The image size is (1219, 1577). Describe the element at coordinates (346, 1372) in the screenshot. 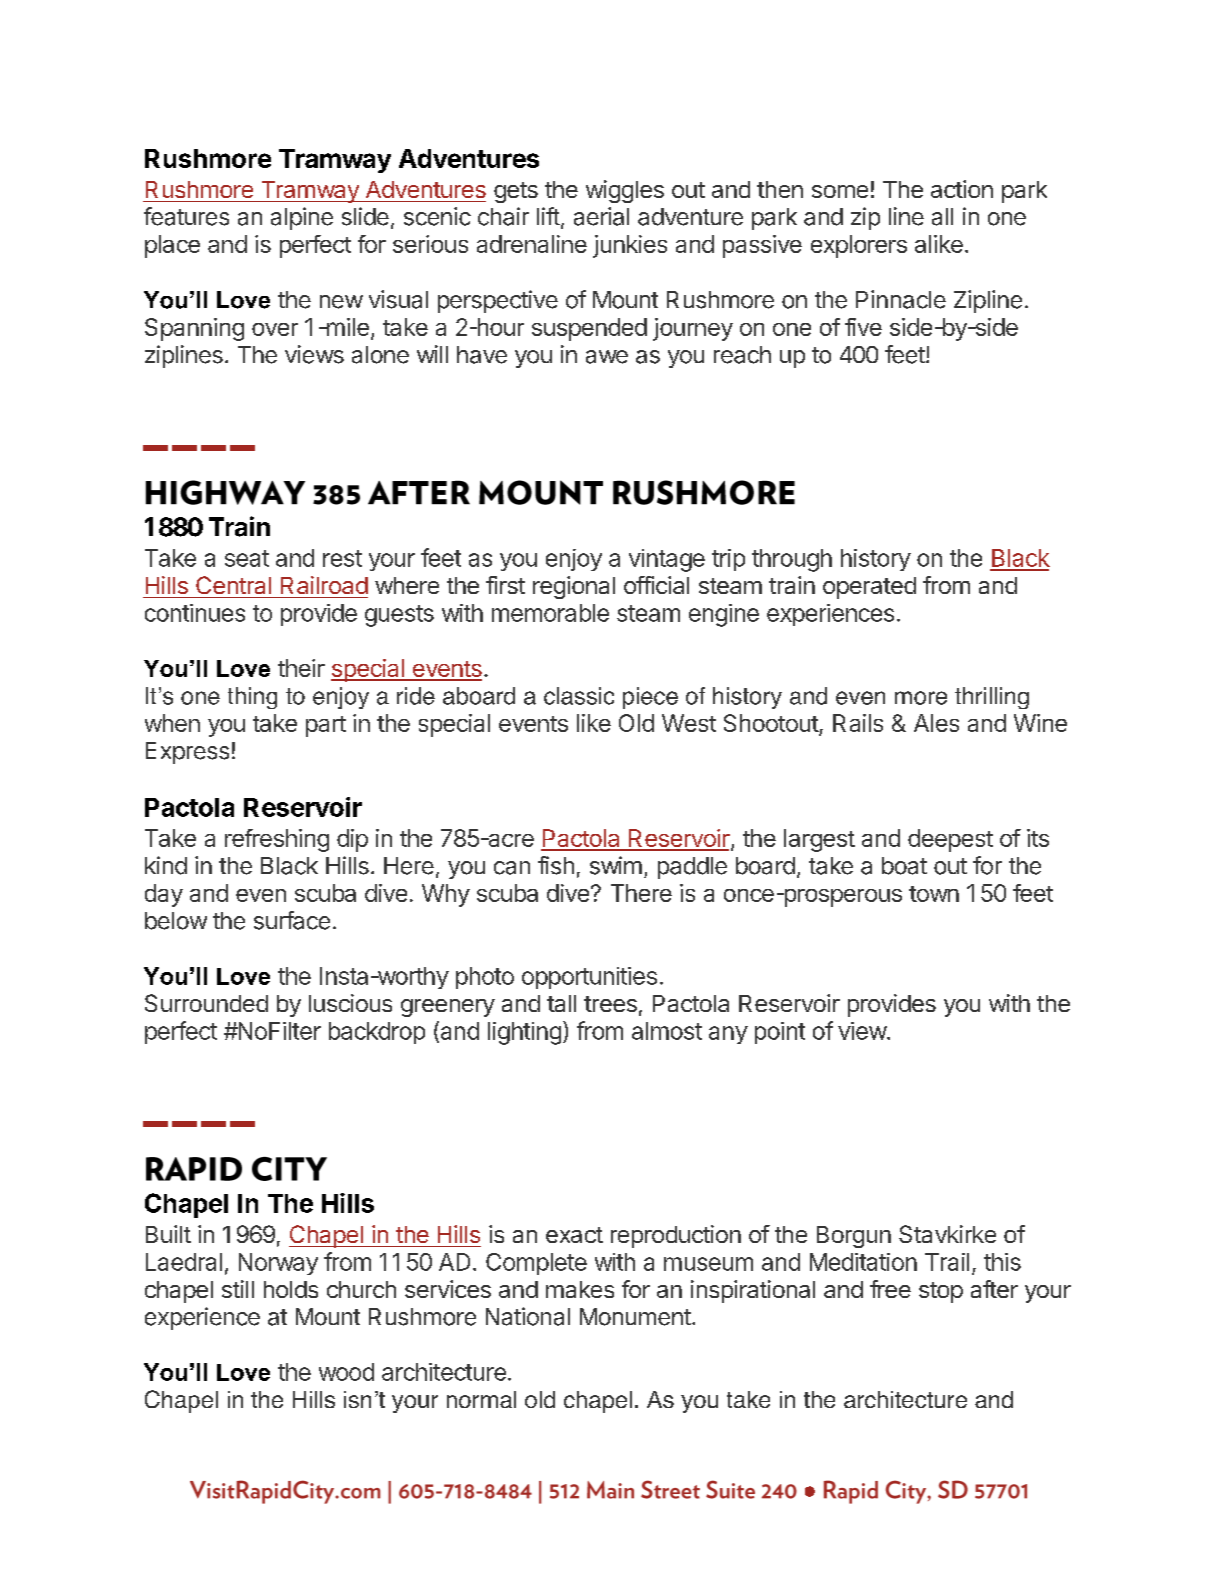

I see `wood` at that location.
